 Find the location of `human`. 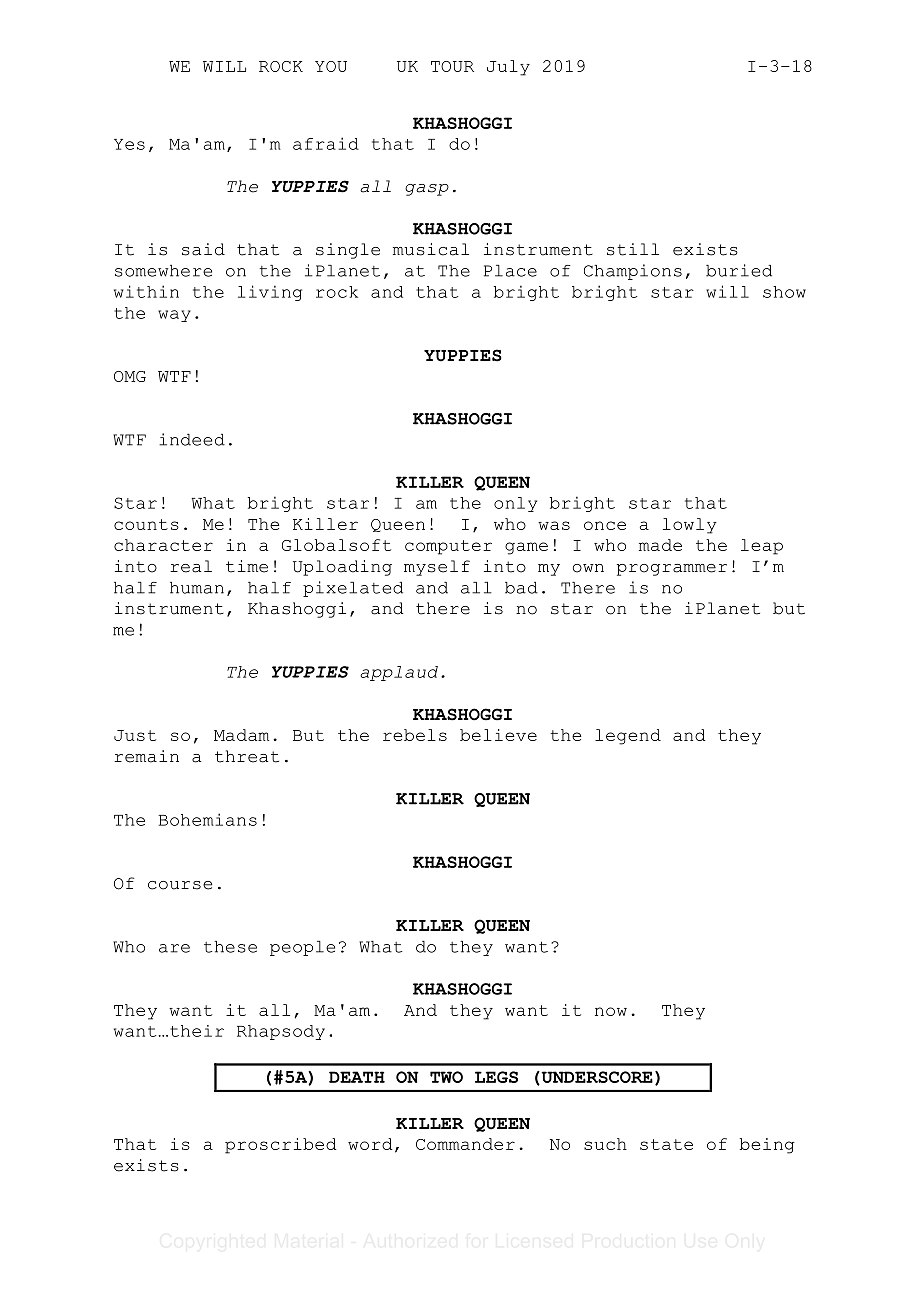

human is located at coordinates (197, 588).
